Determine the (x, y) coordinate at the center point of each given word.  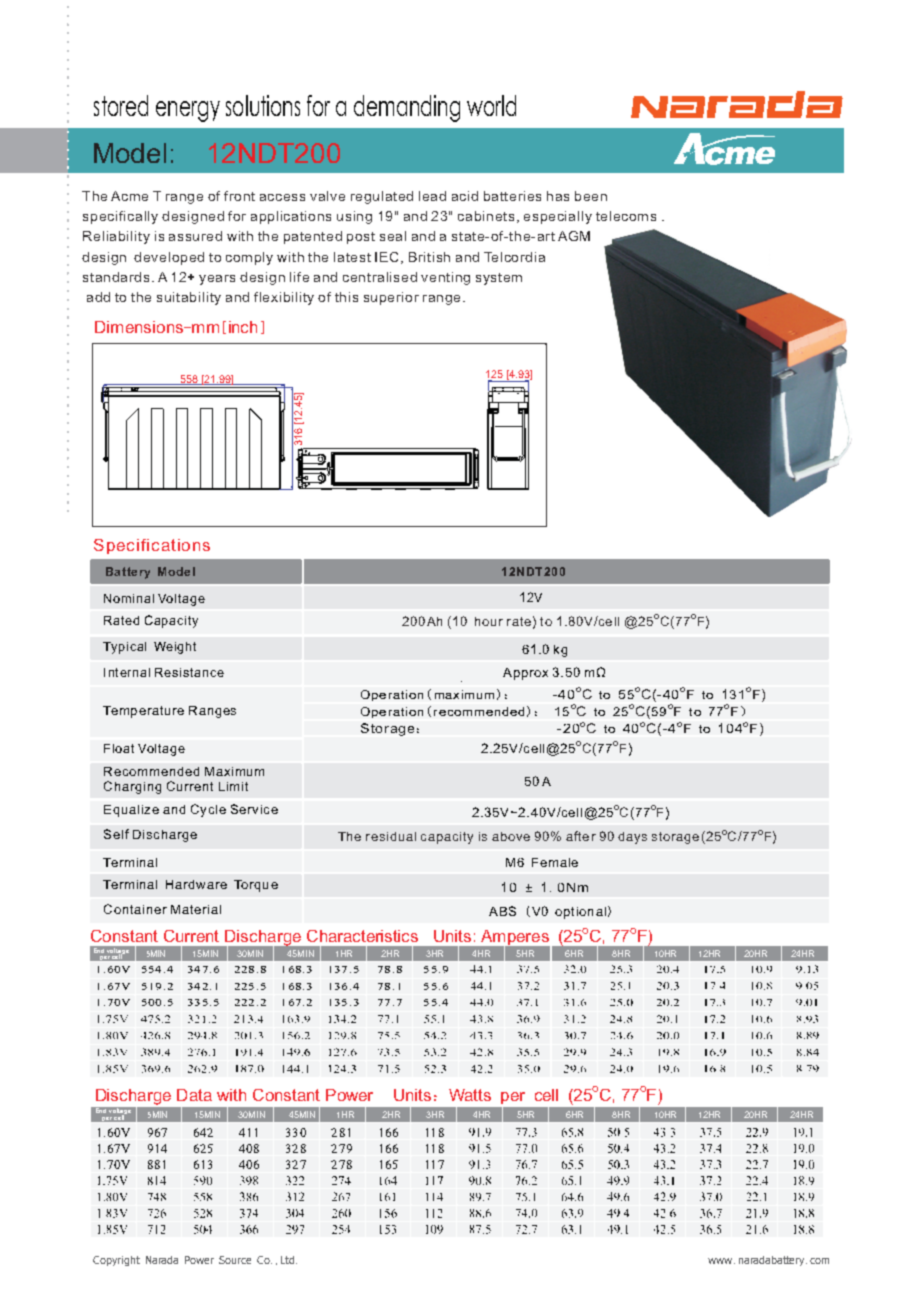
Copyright (116, 1261)
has (558, 196)
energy (188, 111)
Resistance (189, 672)
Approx (525, 674)
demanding (407, 108)
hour (489, 621)
